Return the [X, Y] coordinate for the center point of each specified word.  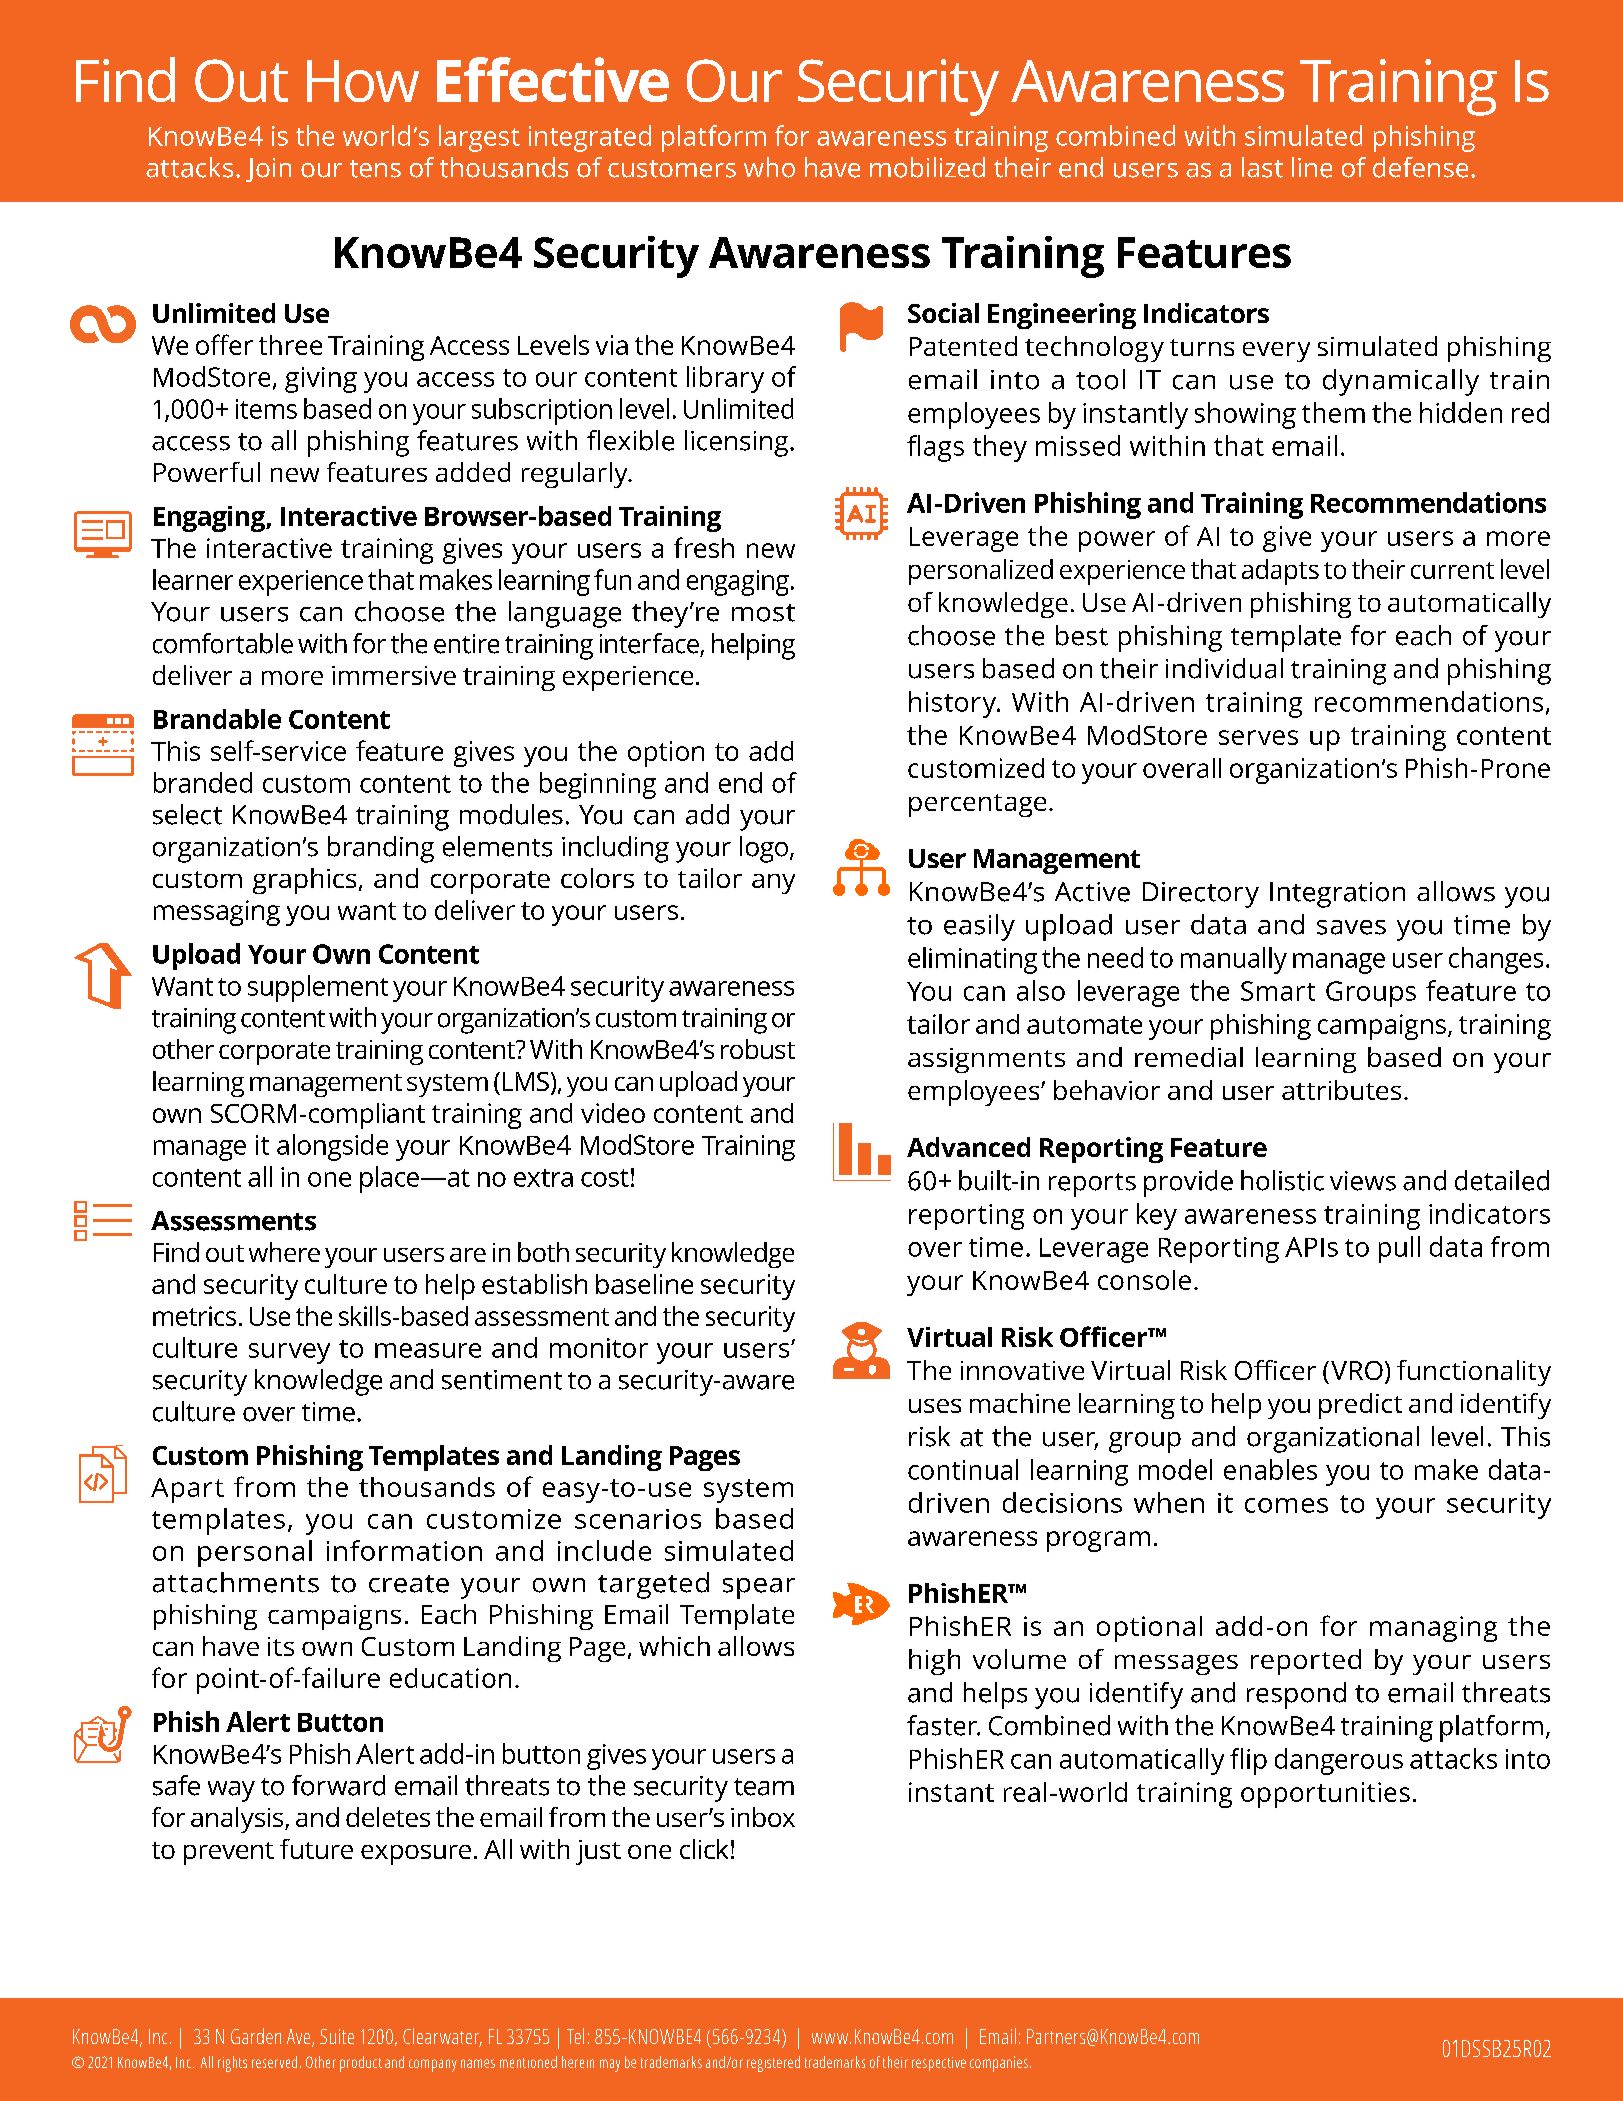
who [769, 167]
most [763, 613]
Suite [337, 2036]
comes [1286, 1505]
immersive [394, 675]
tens [375, 169]
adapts [1280, 572]
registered [773, 2064]
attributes [1341, 1090]
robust [758, 1049]
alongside [332, 1147]
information [404, 1550]
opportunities [1325, 1795]
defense [1420, 167]
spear [759, 1588]
